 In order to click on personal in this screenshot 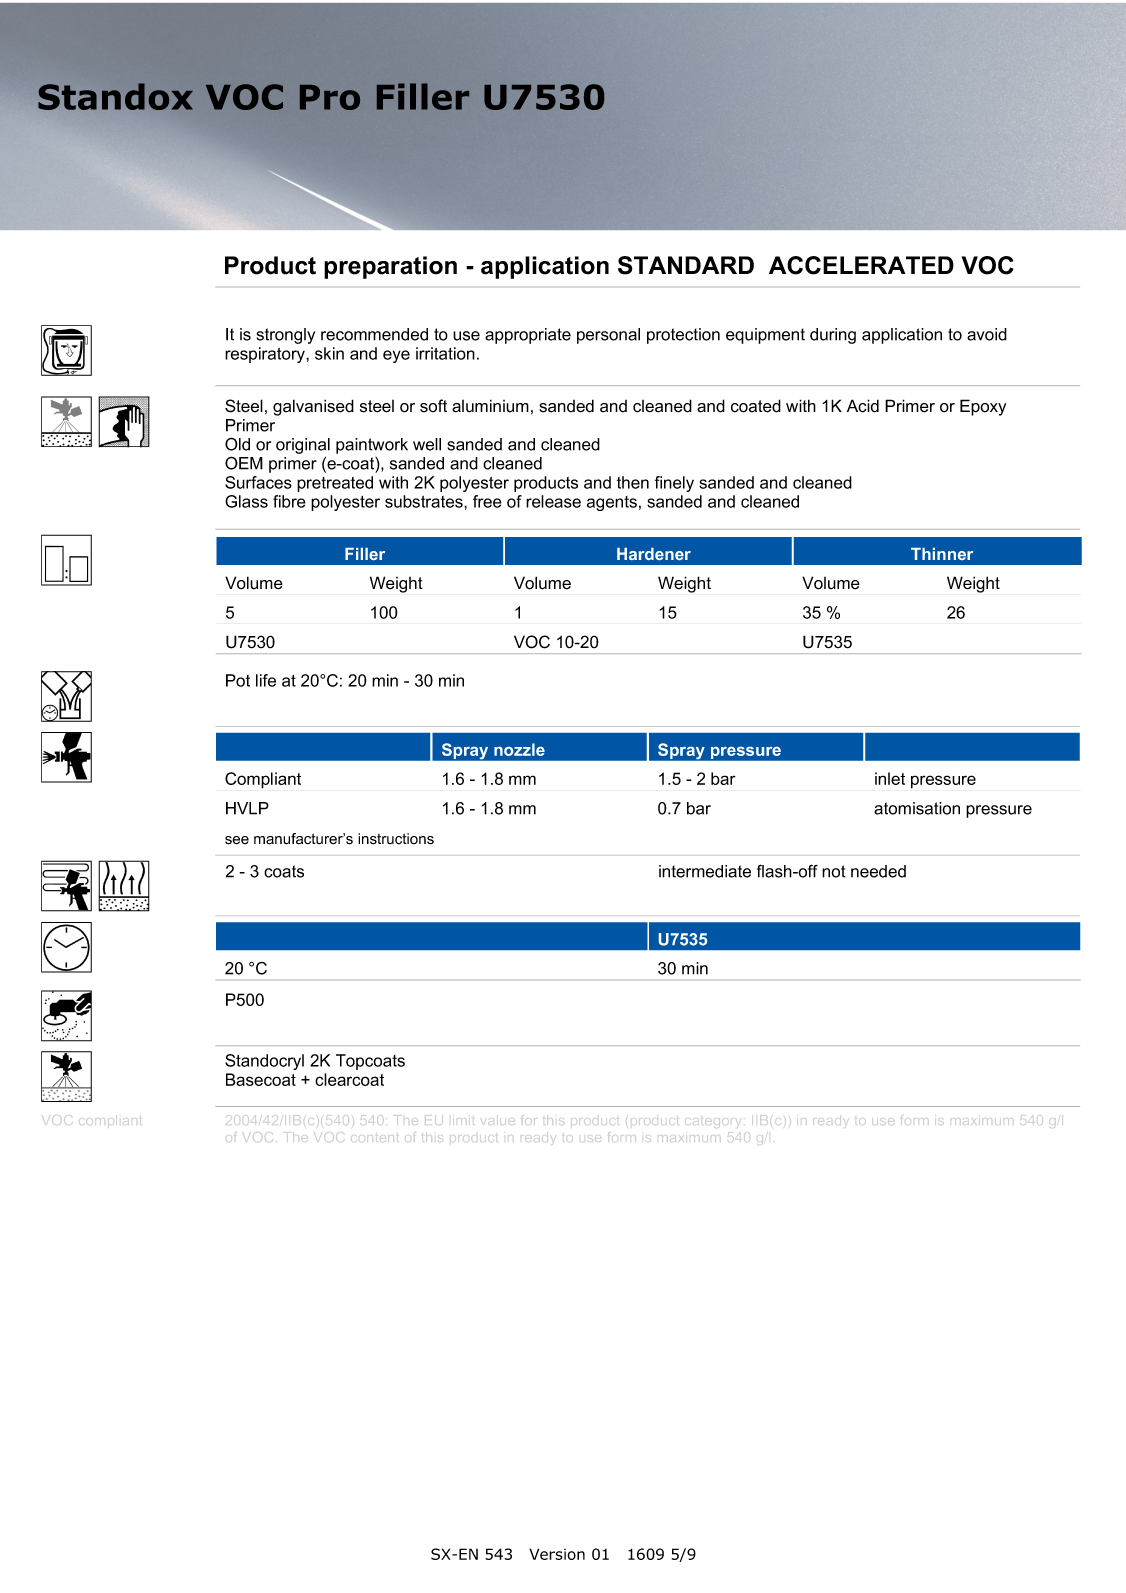, I will do `click(608, 336)`.
